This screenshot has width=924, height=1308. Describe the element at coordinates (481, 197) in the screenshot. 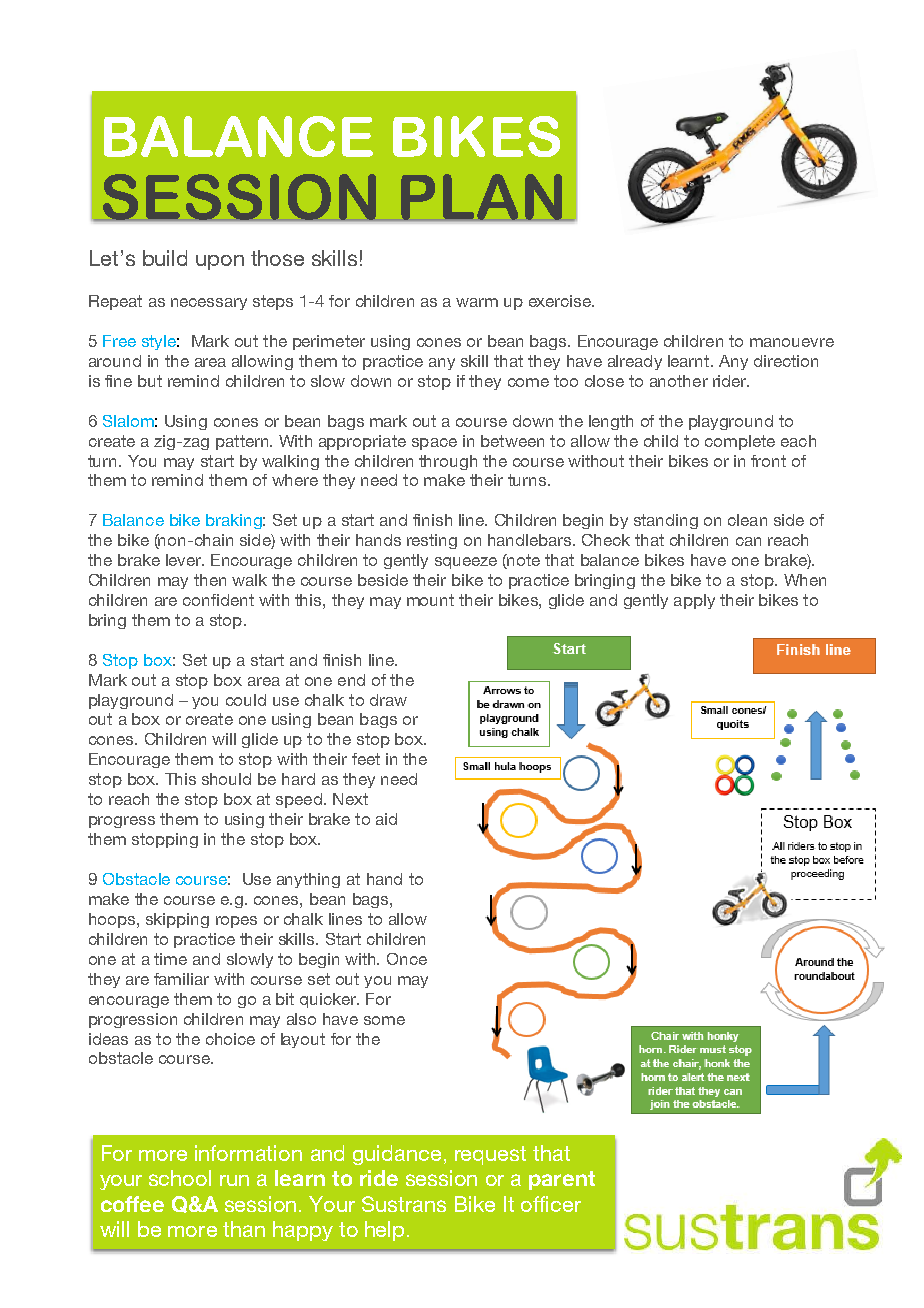

I see `PLAN` at that location.
